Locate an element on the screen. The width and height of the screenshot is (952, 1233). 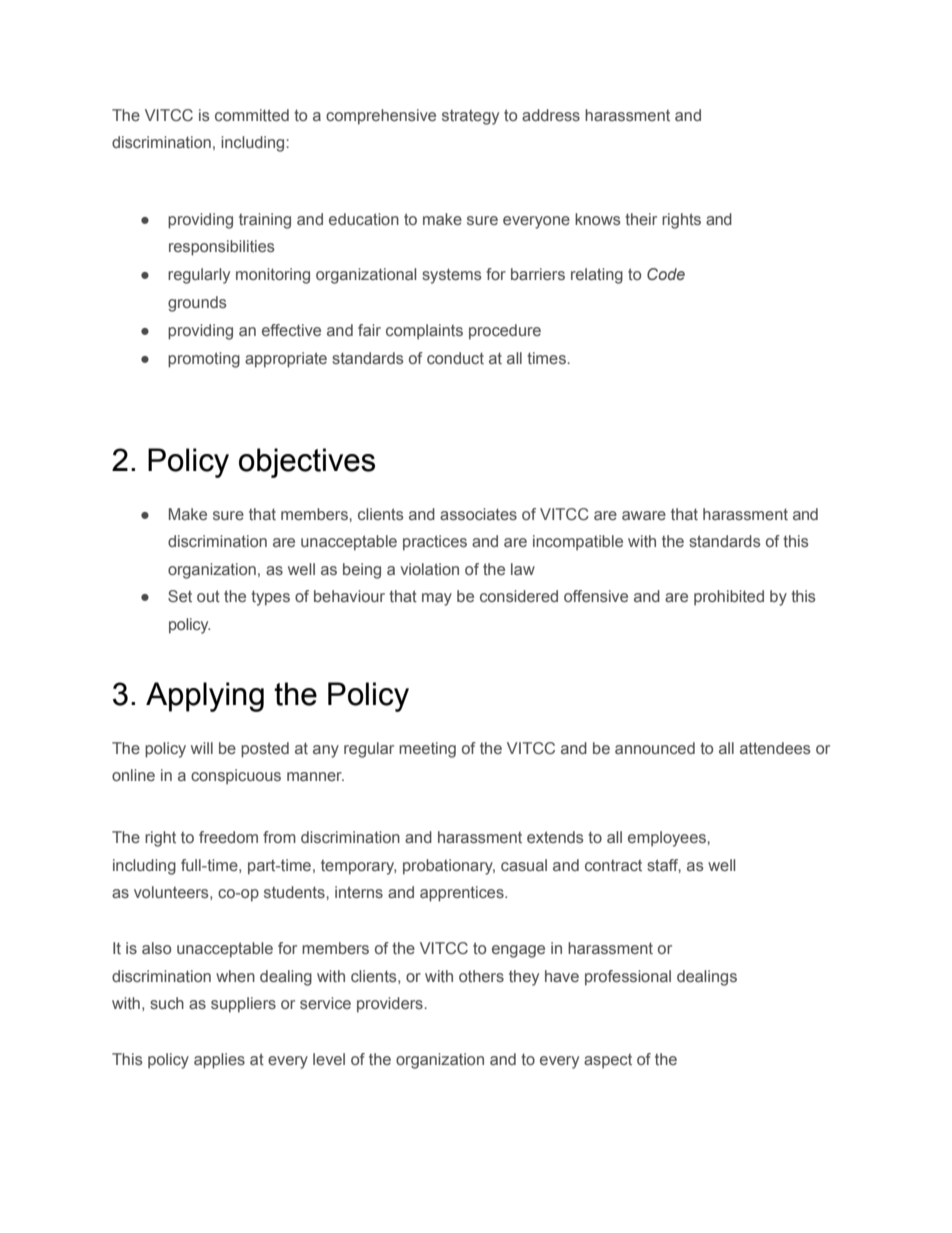
apprentices is located at coordinates (463, 894).
